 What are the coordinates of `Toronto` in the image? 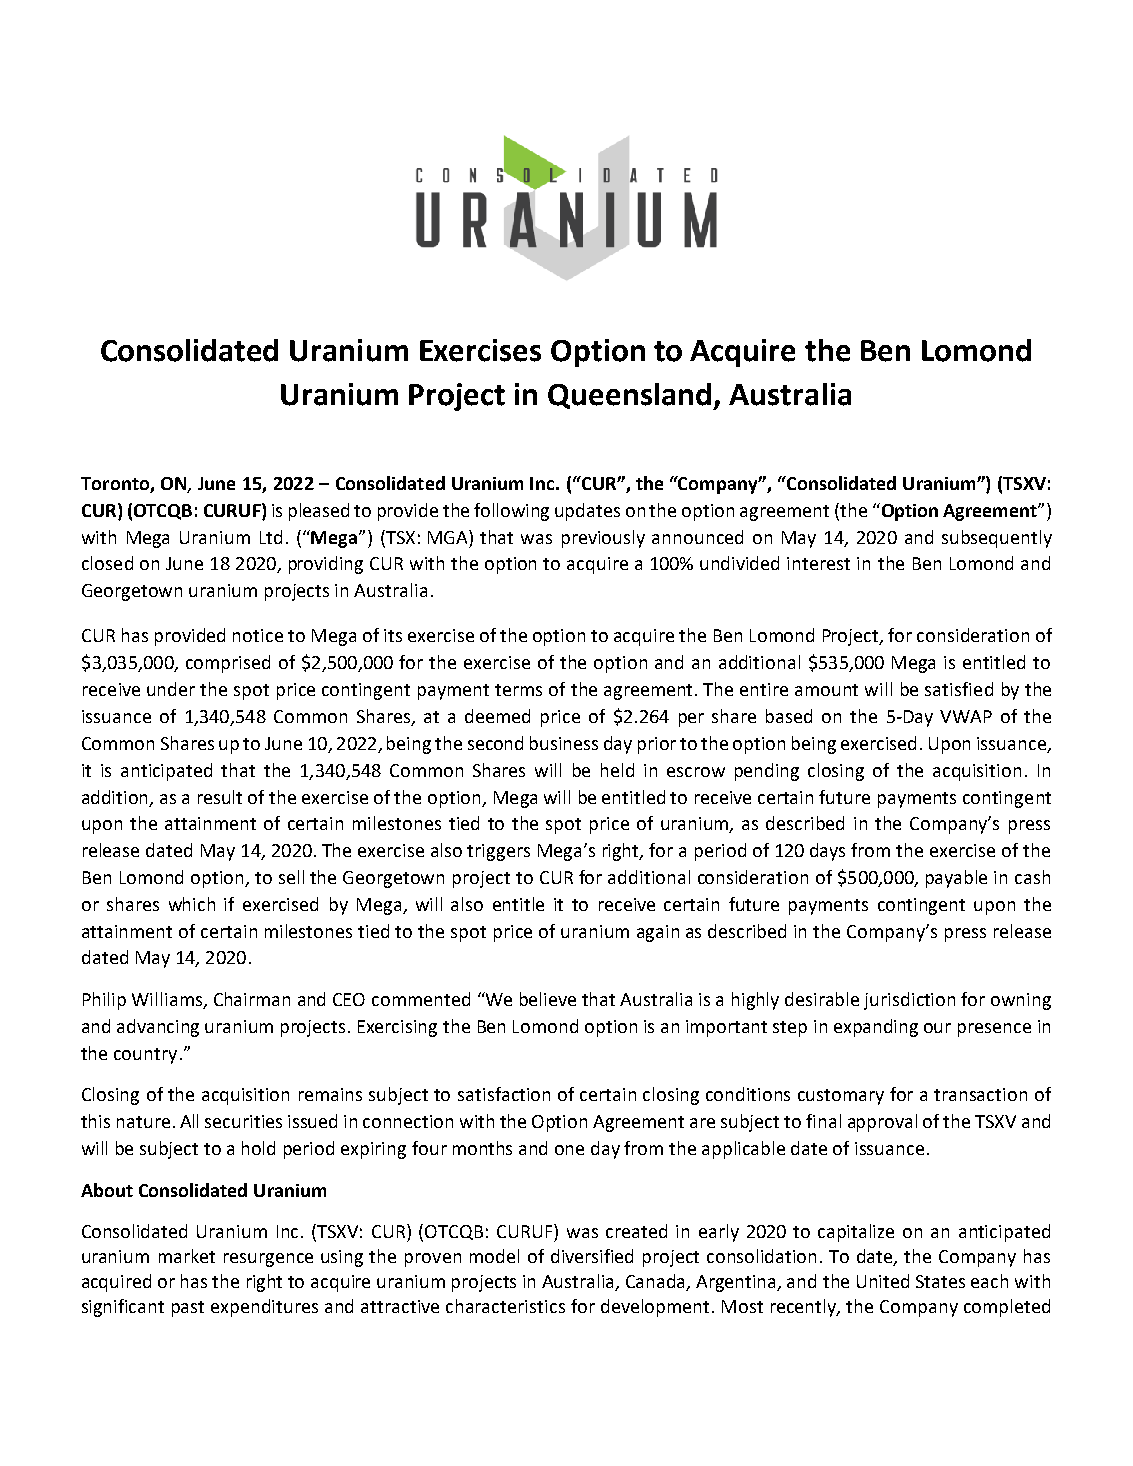 It's located at (116, 485).
